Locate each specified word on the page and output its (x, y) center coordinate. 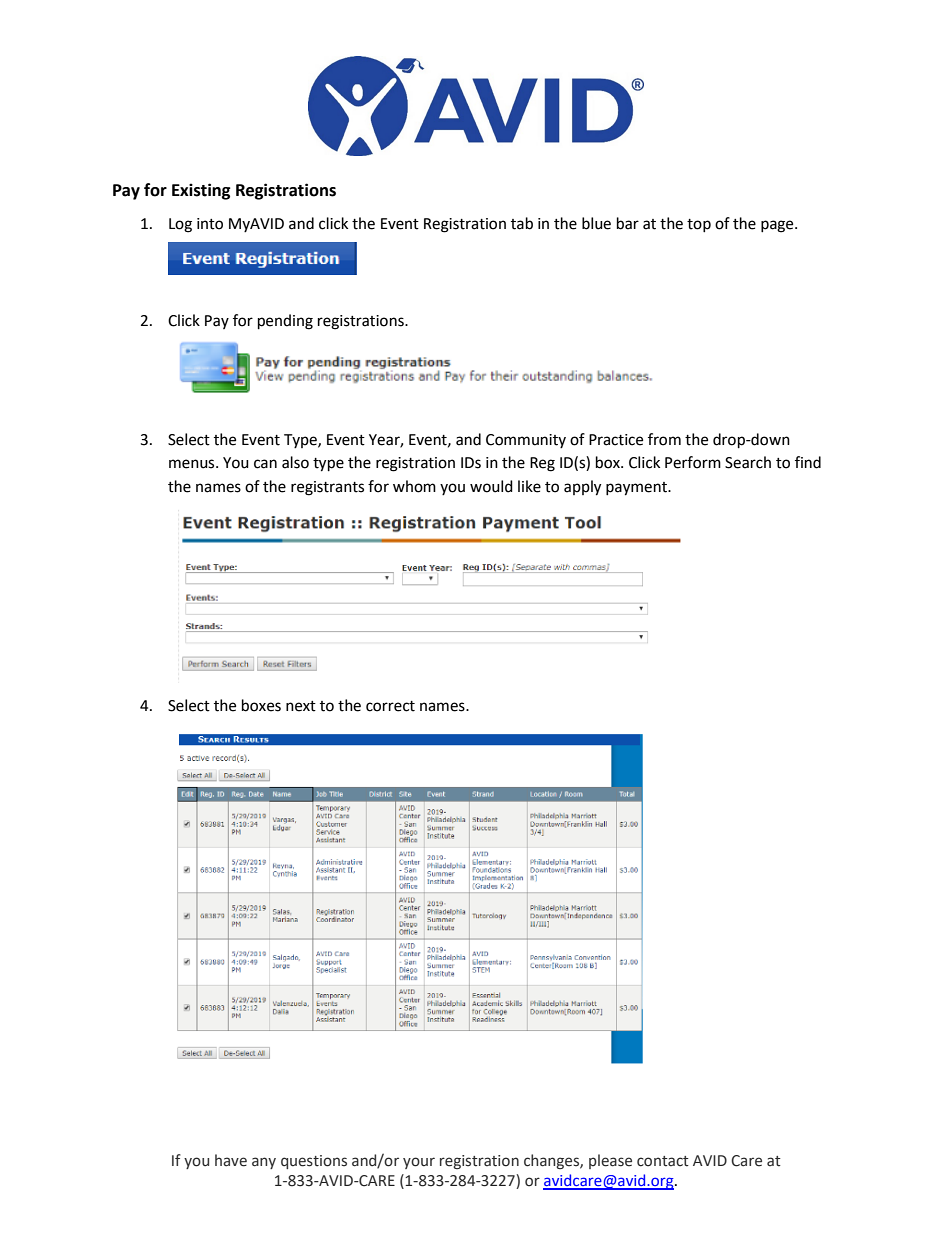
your (419, 1163)
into (210, 224)
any (264, 1163)
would (491, 486)
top (699, 225)
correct (390, 706)
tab (522, 223)
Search (748, 462)
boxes (261, 705)
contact (663, 1161)
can (265, 464)
